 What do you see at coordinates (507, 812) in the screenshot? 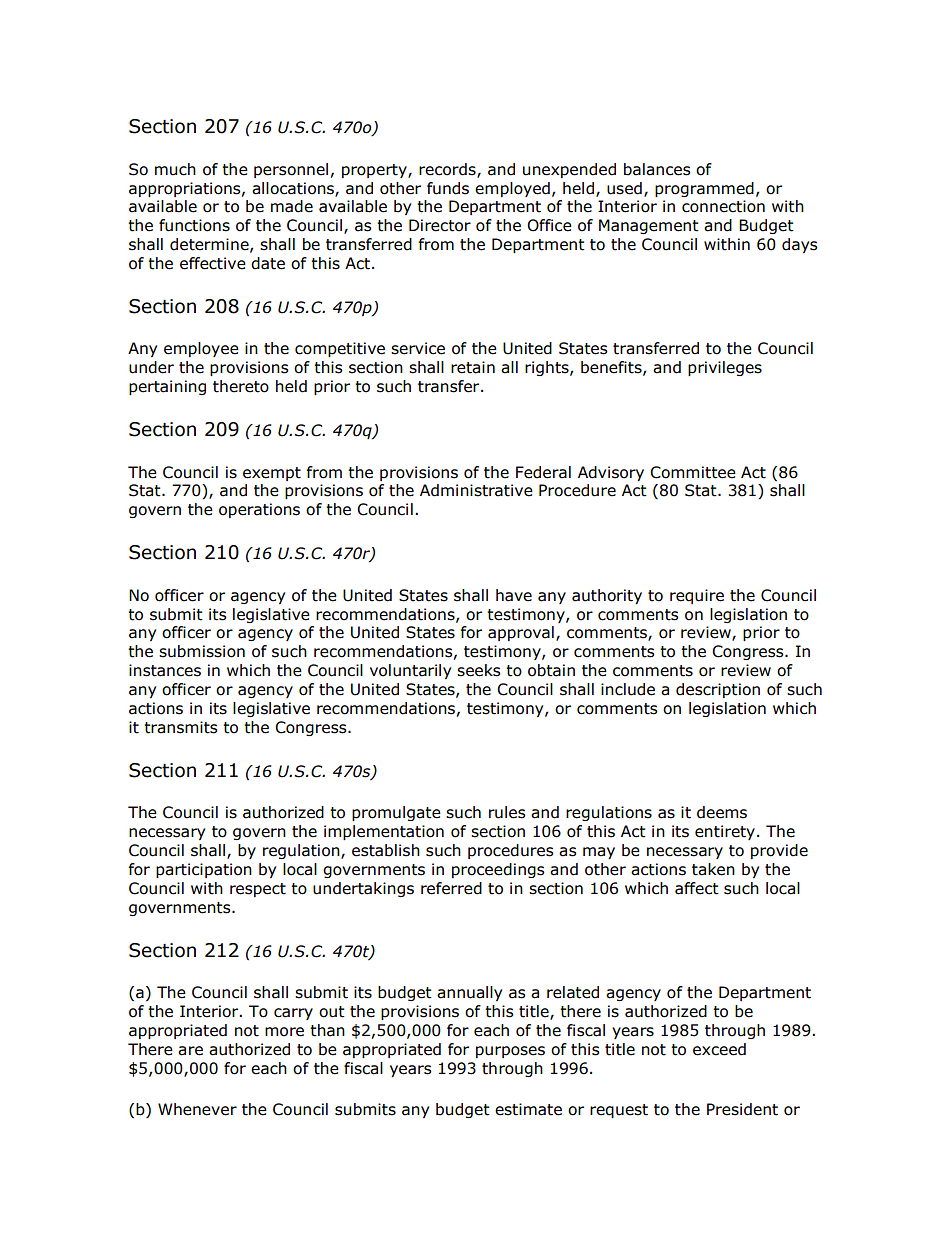
I see `rules` at bounding box center [507, 812].
